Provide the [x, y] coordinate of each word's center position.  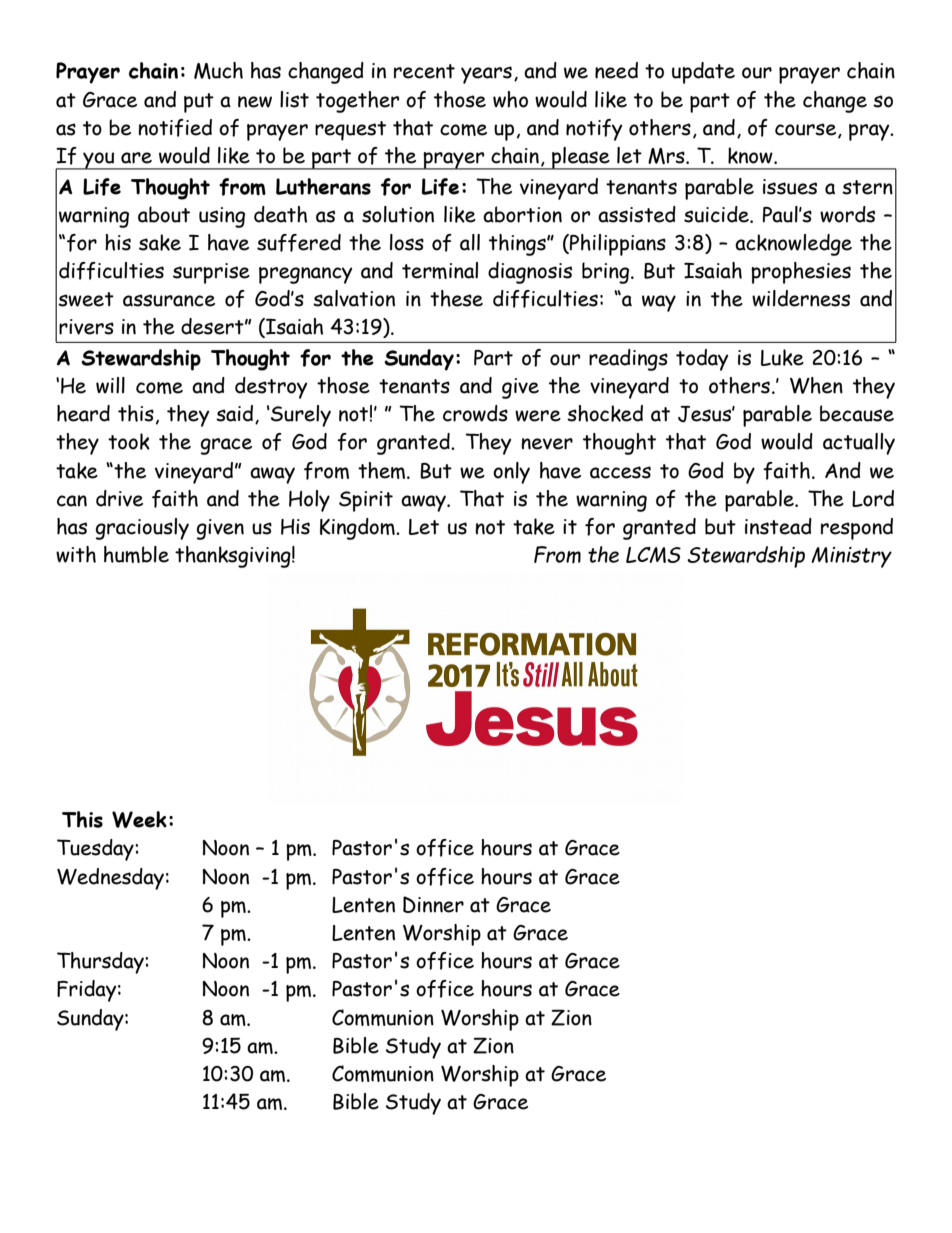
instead [778, 526]
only [511, 473]
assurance [169, 300]
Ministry [851, 557]
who [510, 99]
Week [139, 819]
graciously [142, 529]
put [199, 103]
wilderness [801, 298]
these [456, 298]
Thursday [101, 963]
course [807, 130]
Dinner [433, 904]
